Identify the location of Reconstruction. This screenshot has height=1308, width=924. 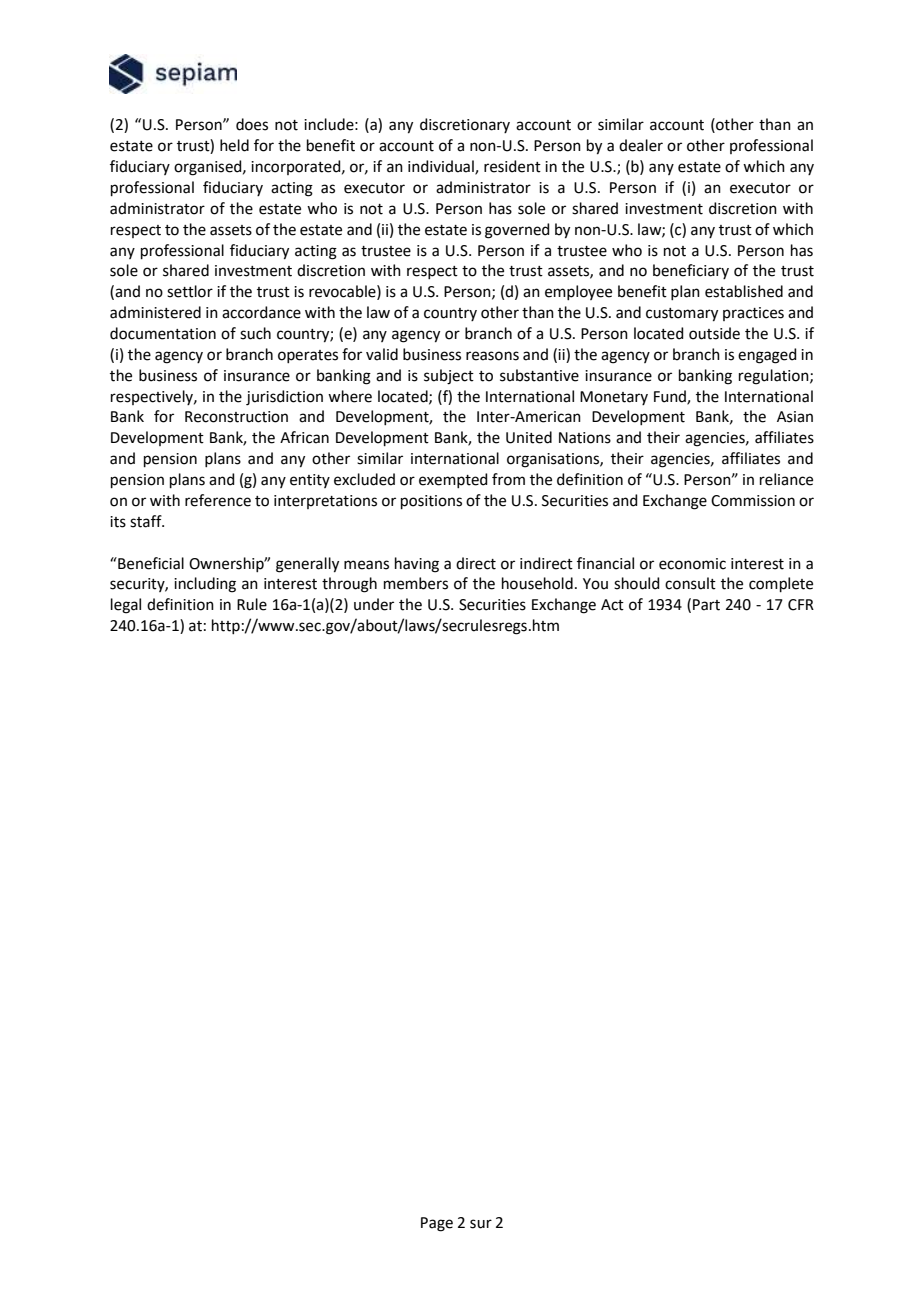
(236, 417).
